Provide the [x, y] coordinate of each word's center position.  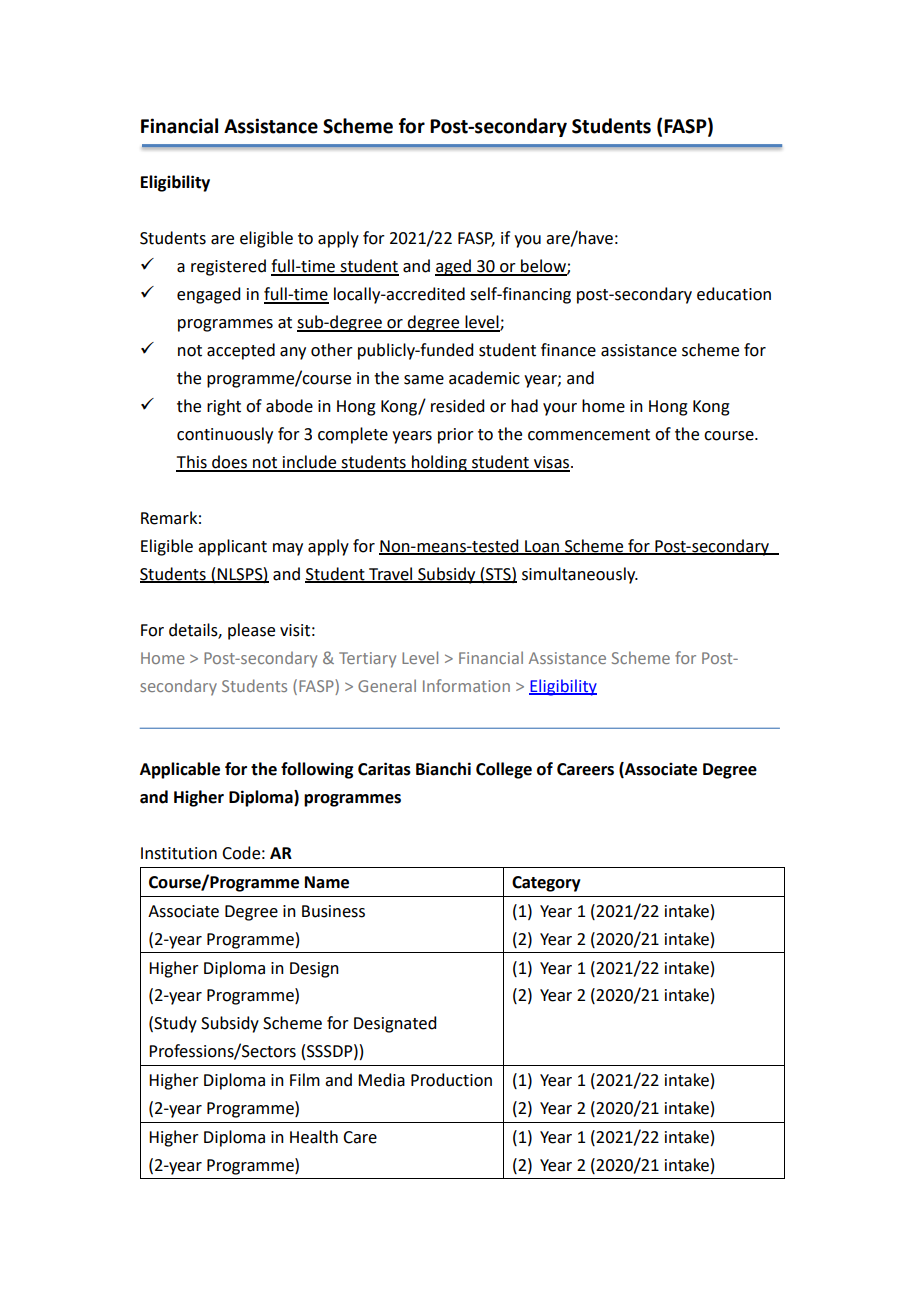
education [734, 294]
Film [305, 1079]
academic [484, 378]
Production [451, 1080]
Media [381, 1080]
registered [228, 267]
